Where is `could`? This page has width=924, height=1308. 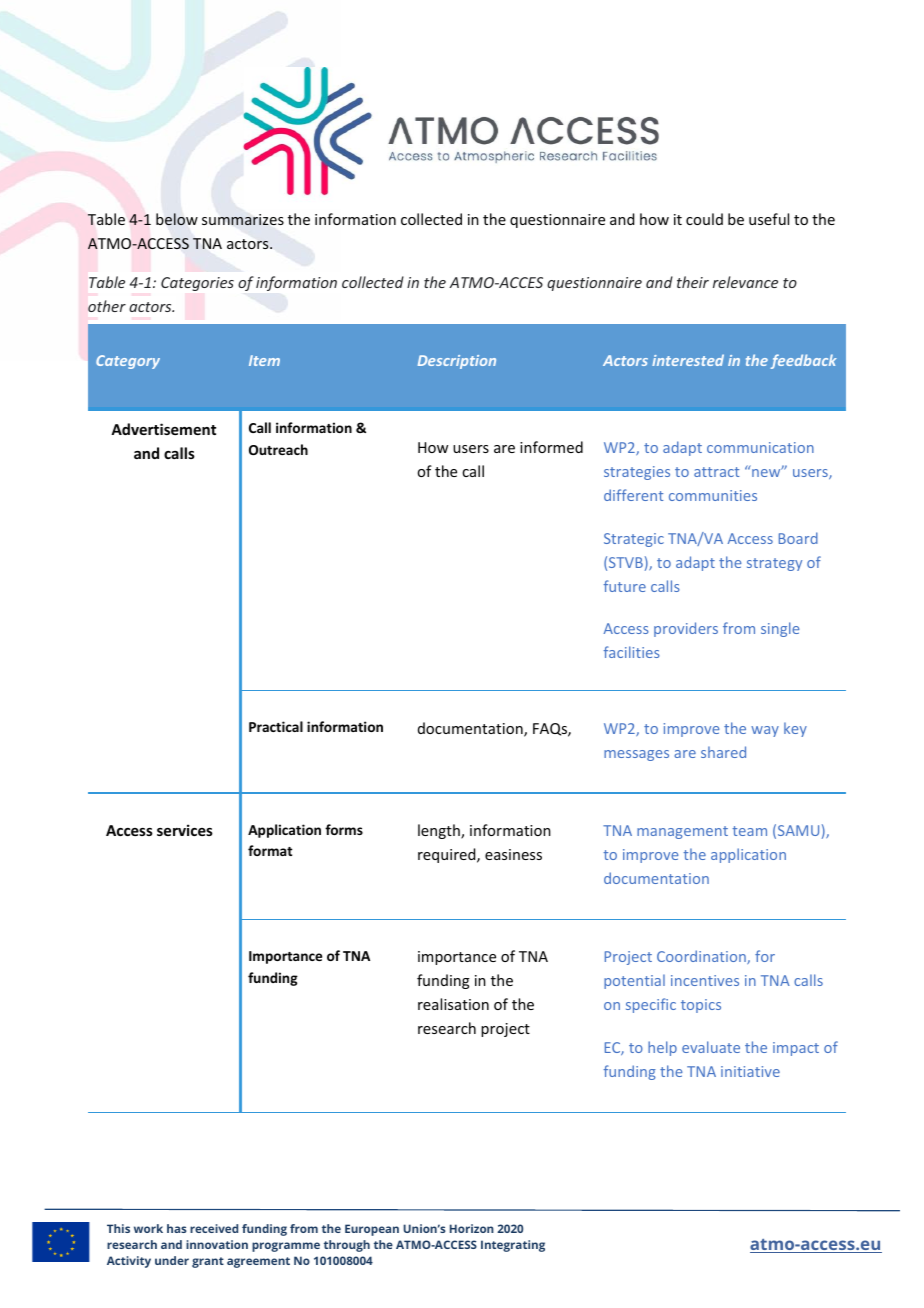 could is located at coordinates (704, 219).
